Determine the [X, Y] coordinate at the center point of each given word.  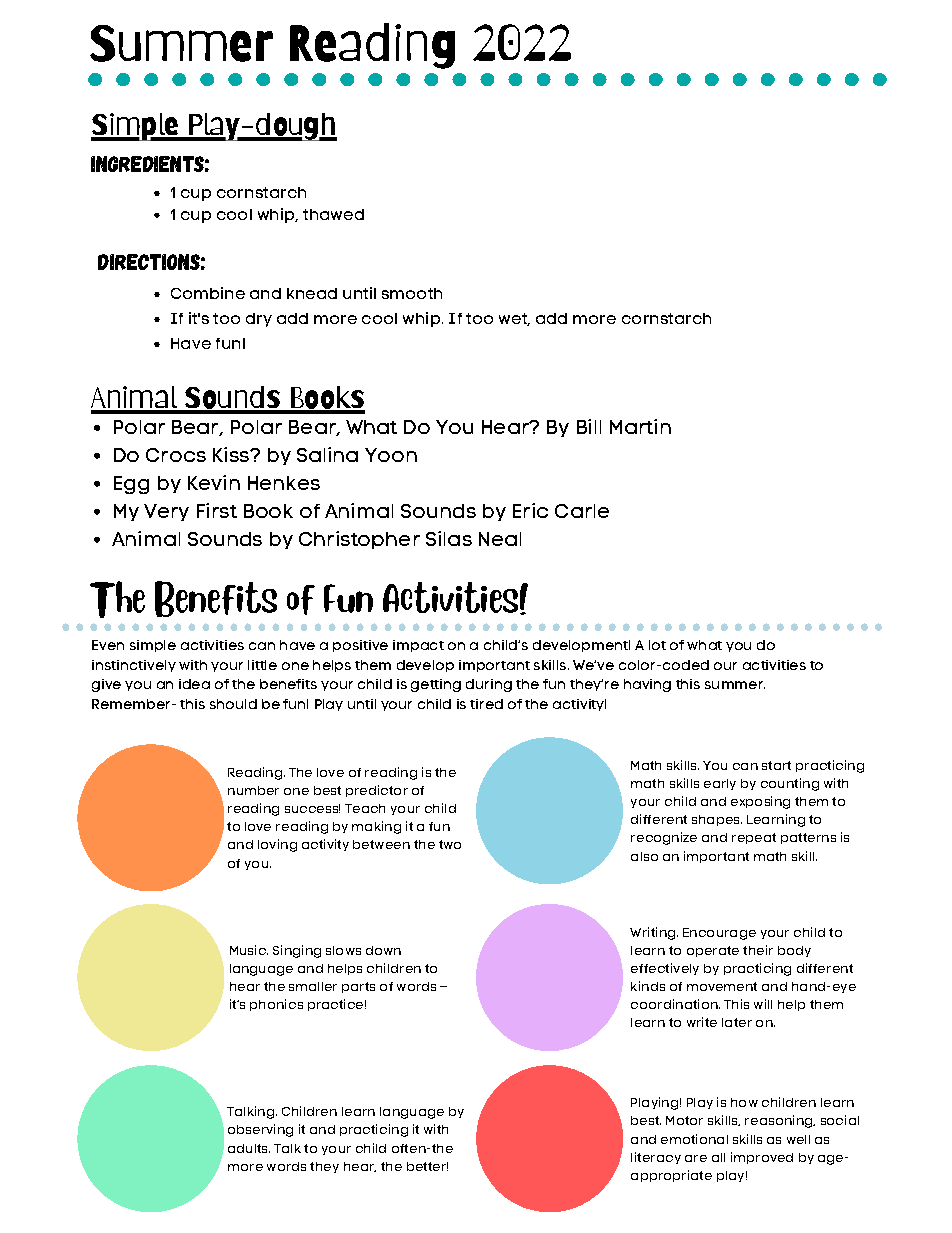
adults [249, 1148]
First [217, 510]
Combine [208, 293]
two [450, 844]
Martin [640, 426]
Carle [582, 511]
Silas [449, 538]
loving [277, 845]
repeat [754, 838]
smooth [412, 293]
